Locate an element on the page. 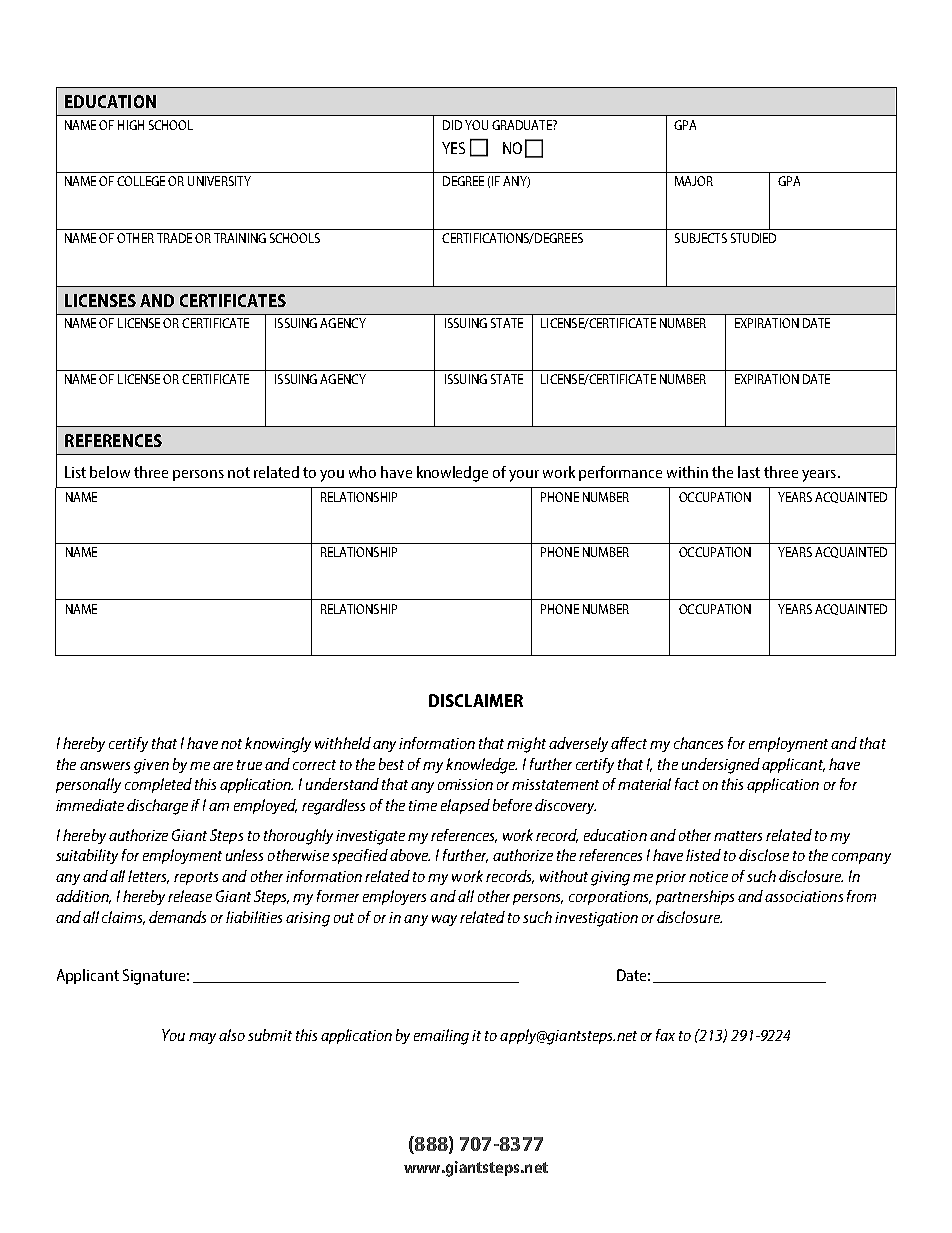  emailing is located at coordinates (441, 1037).
